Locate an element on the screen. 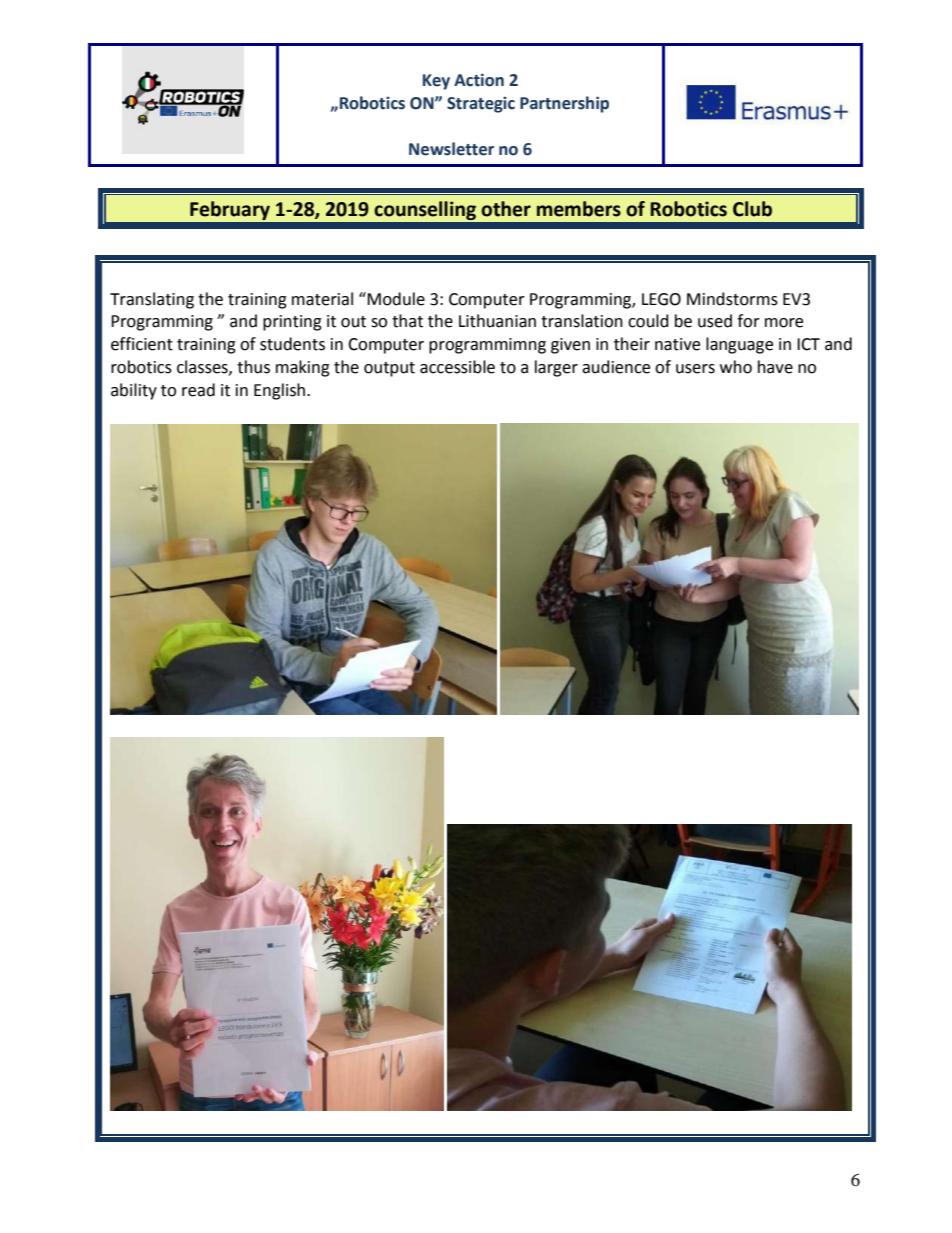 The height and width of the screenshot is (1233, 952). read is located at coordinates (198, 390).
